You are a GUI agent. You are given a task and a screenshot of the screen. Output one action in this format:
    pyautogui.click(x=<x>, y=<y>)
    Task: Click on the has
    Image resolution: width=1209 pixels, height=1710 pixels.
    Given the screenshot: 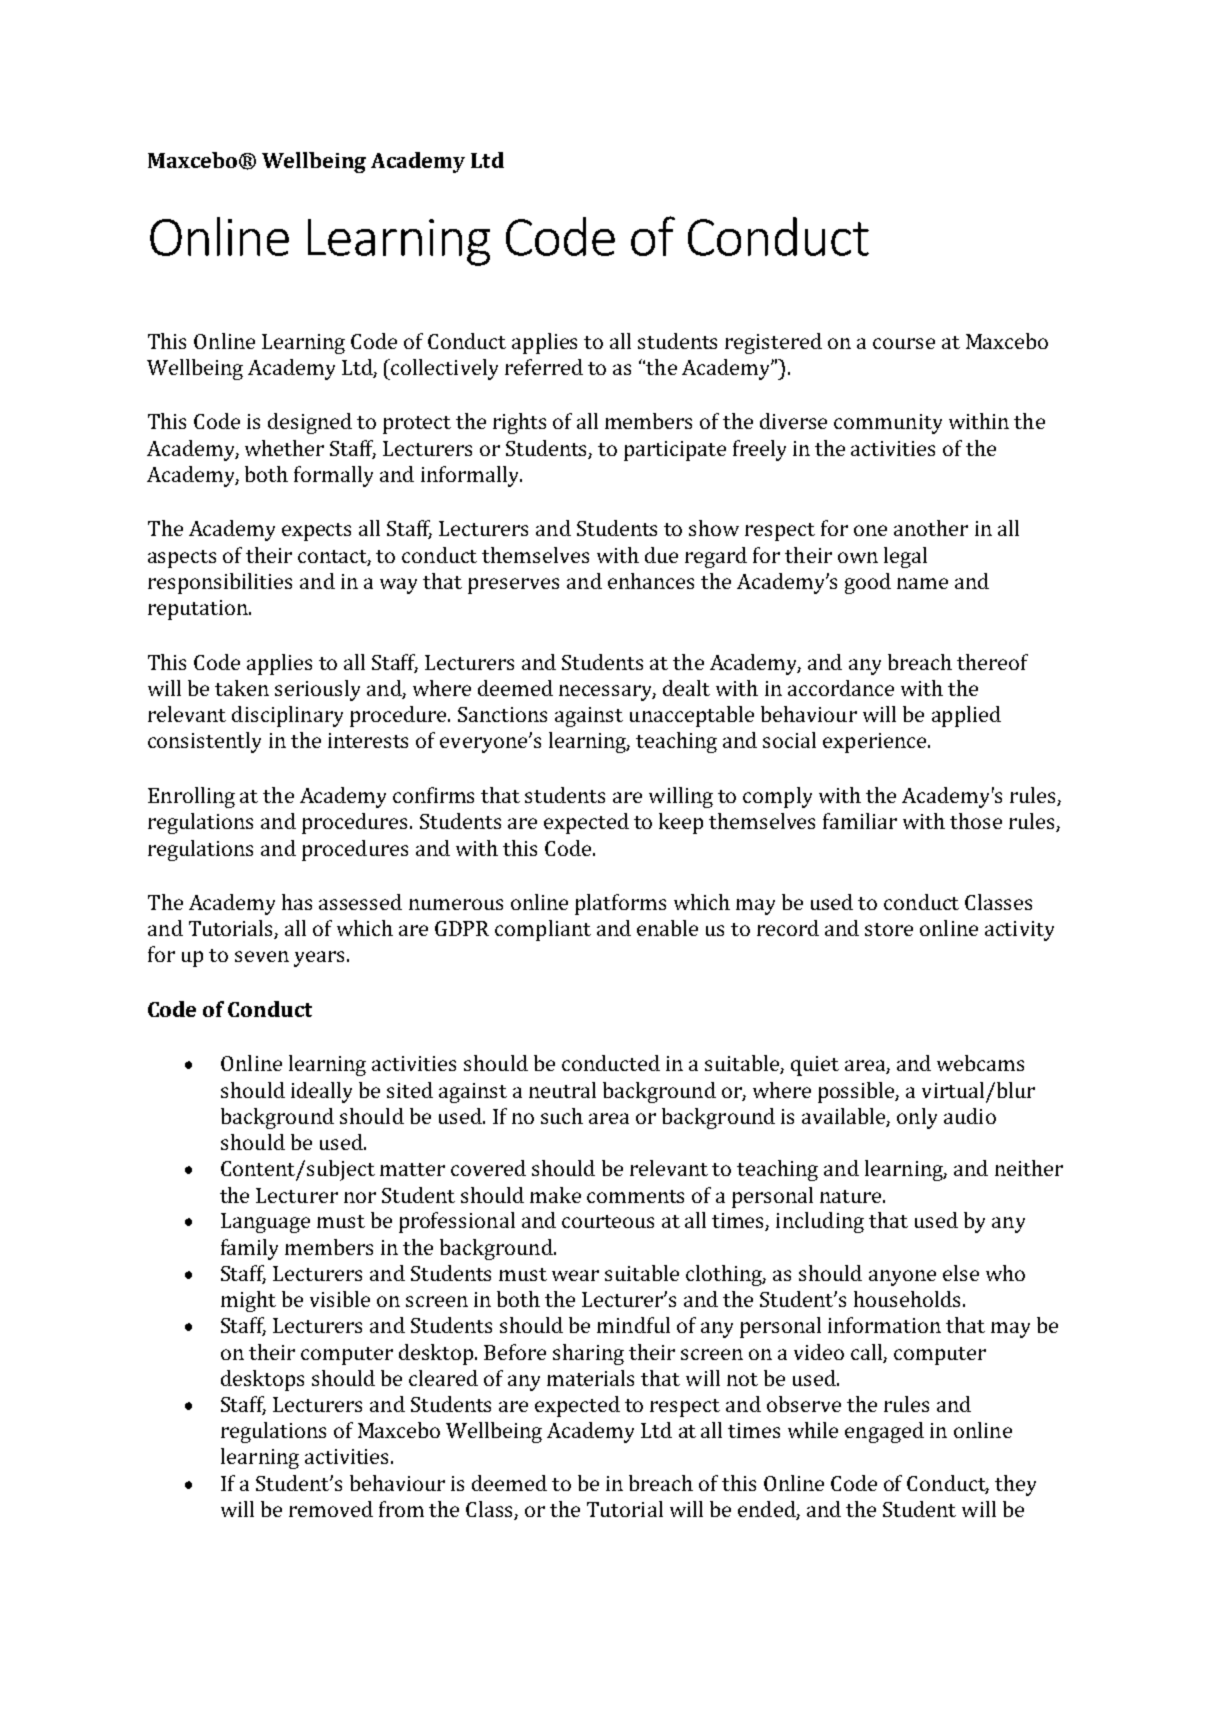 What is the action you would take?
    pyautogui.click(x=297, y=902)
